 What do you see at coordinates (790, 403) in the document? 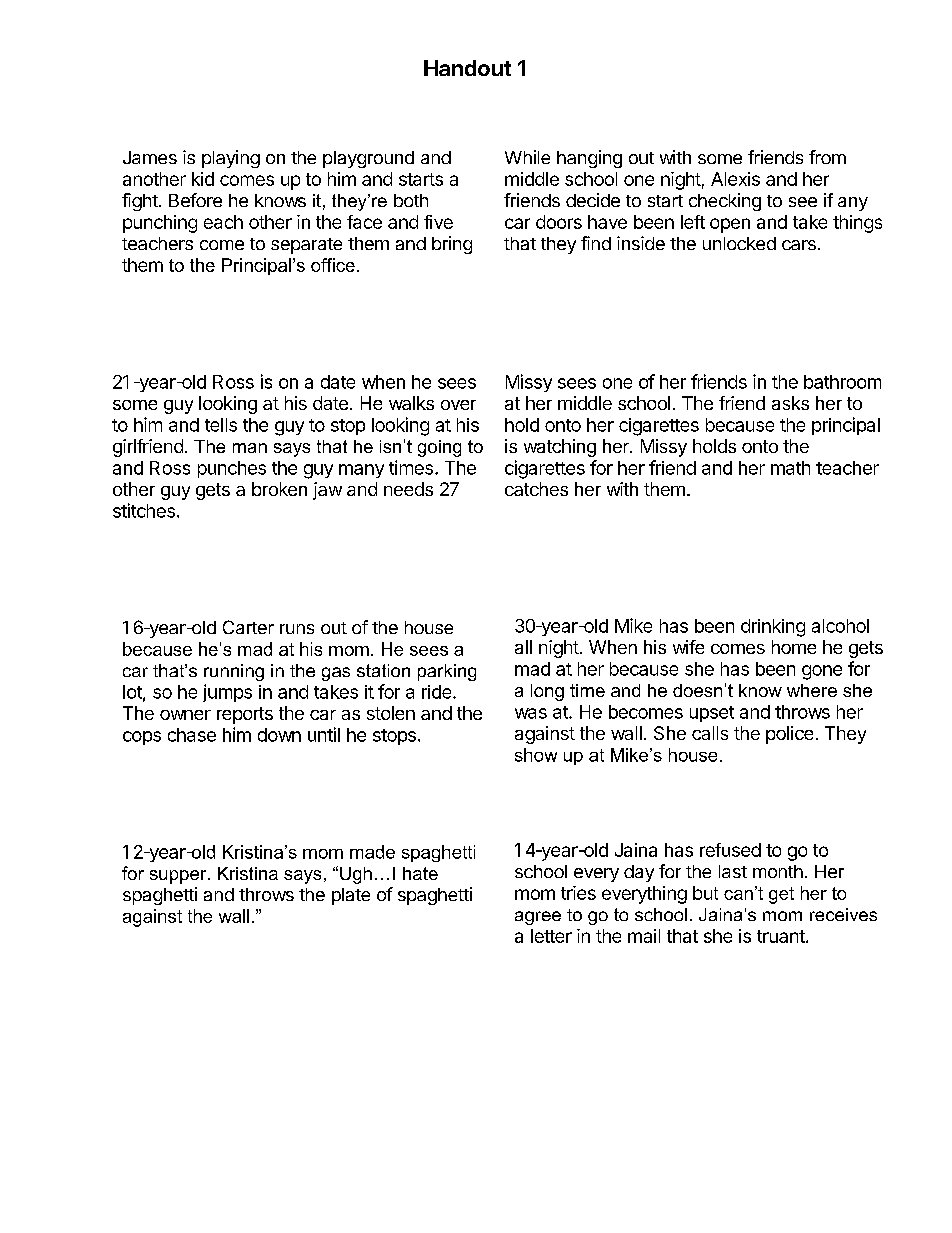
I see `asks` at bounding box center [790, 403].
